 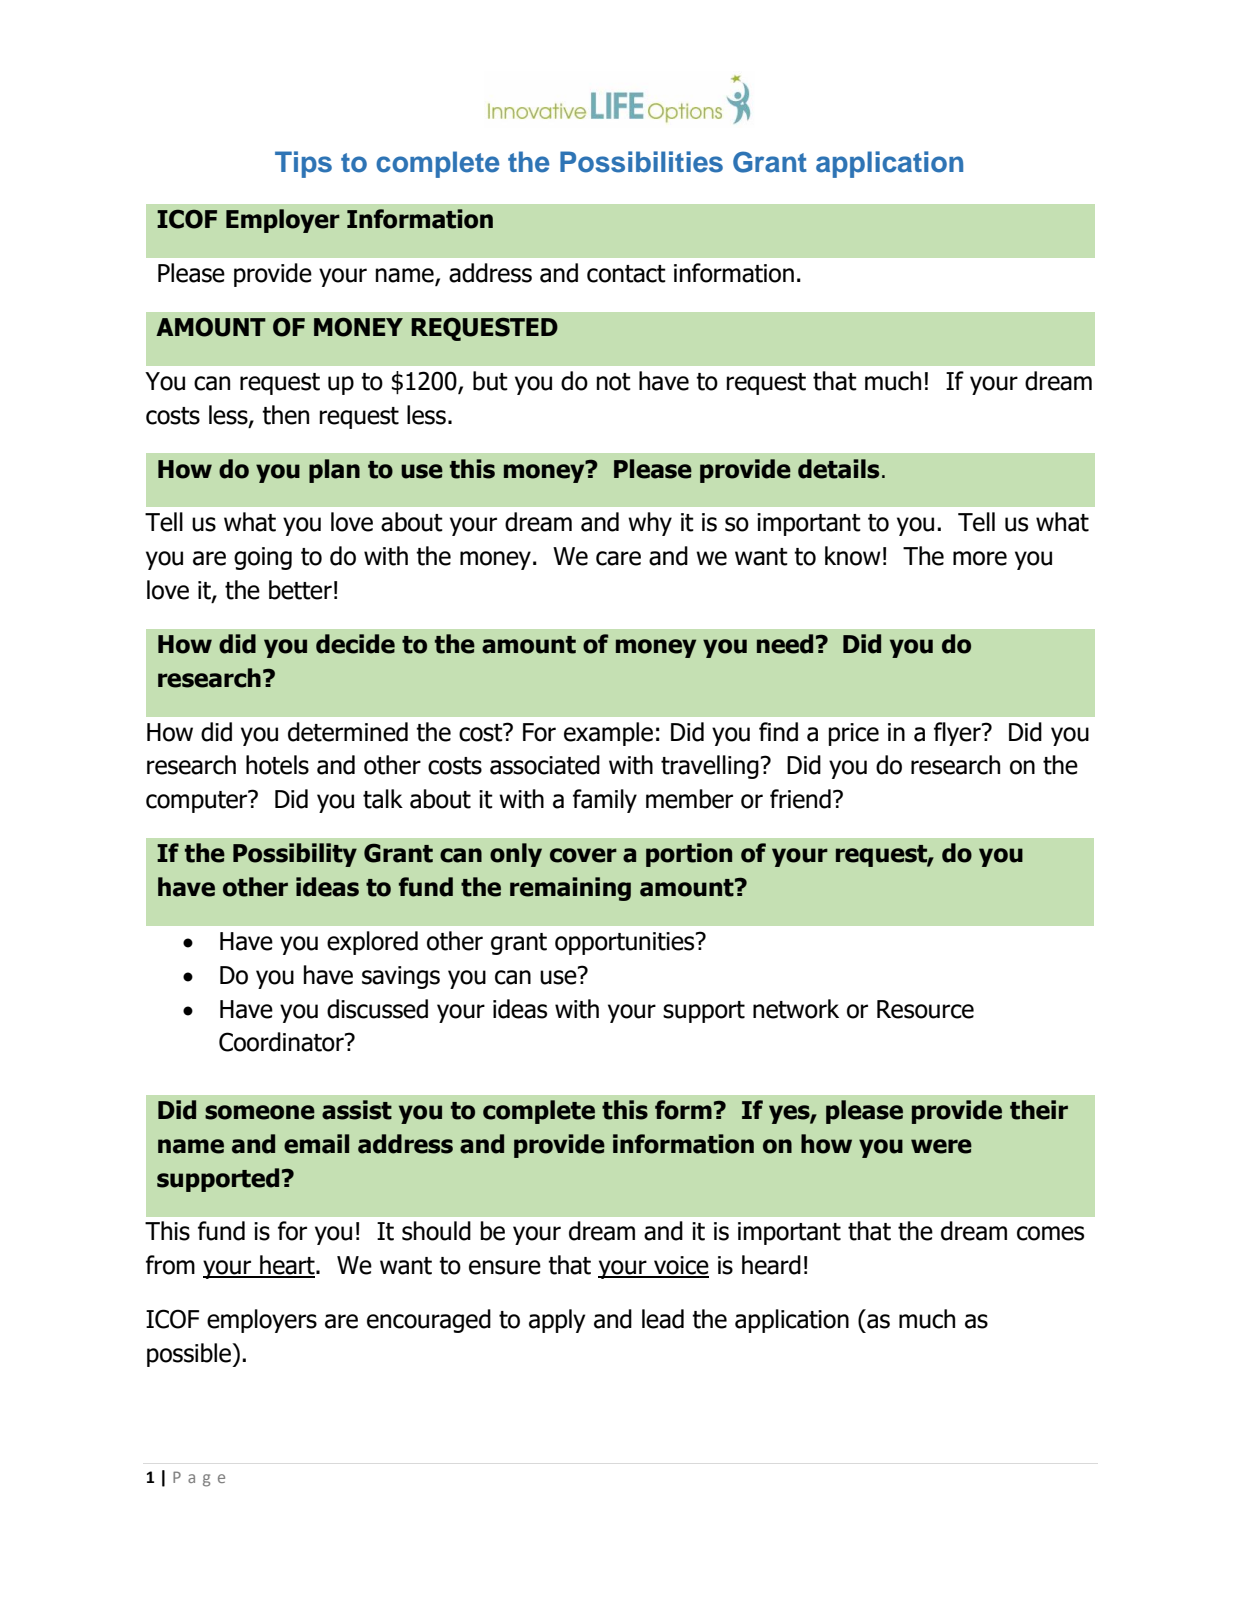 What do you see at coordinates (1050, 1233) in the screenshot?
I see `comes` at bounding box center [1050, 1233].
